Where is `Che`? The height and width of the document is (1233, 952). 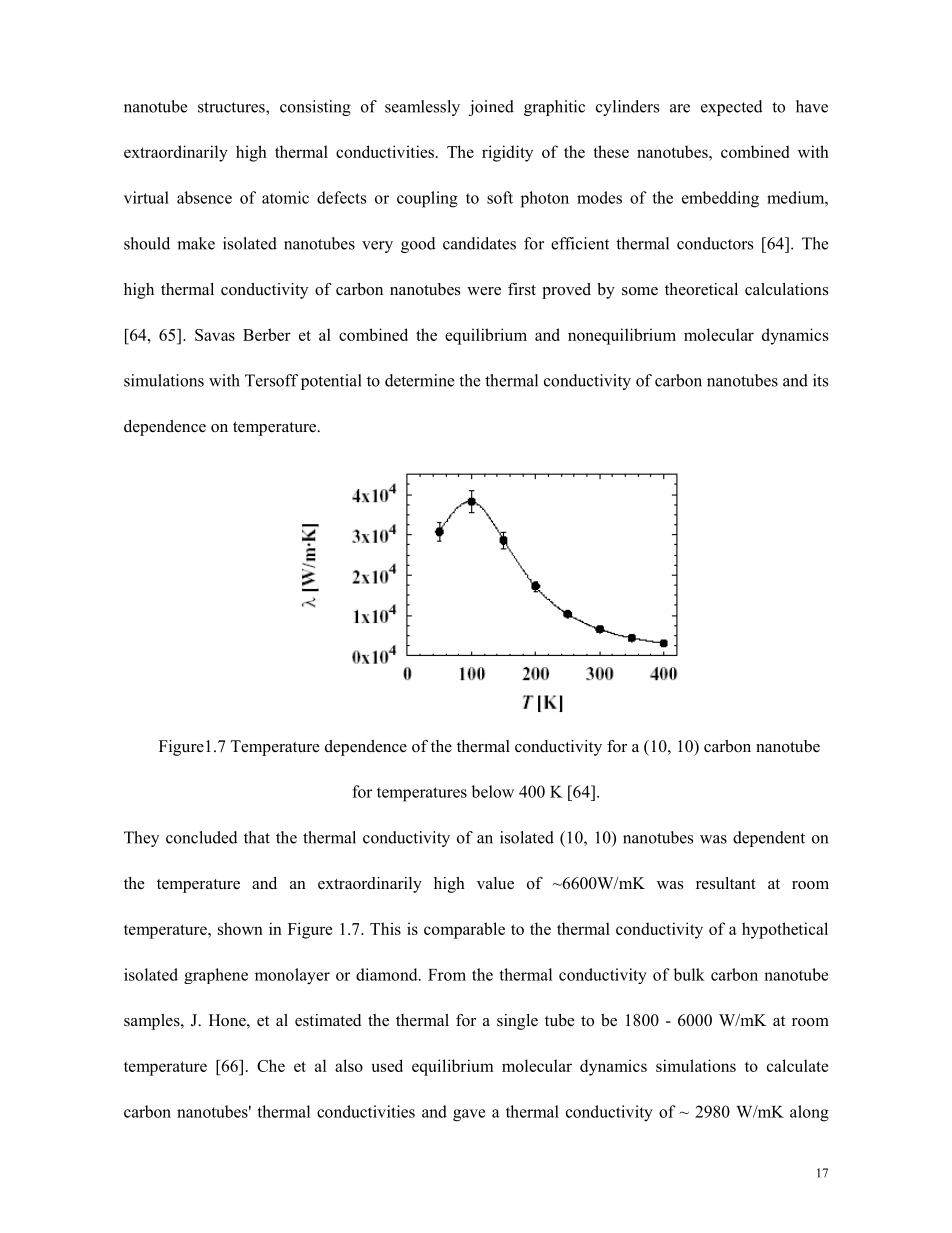
Che is located at coordinates (271, 1065).
